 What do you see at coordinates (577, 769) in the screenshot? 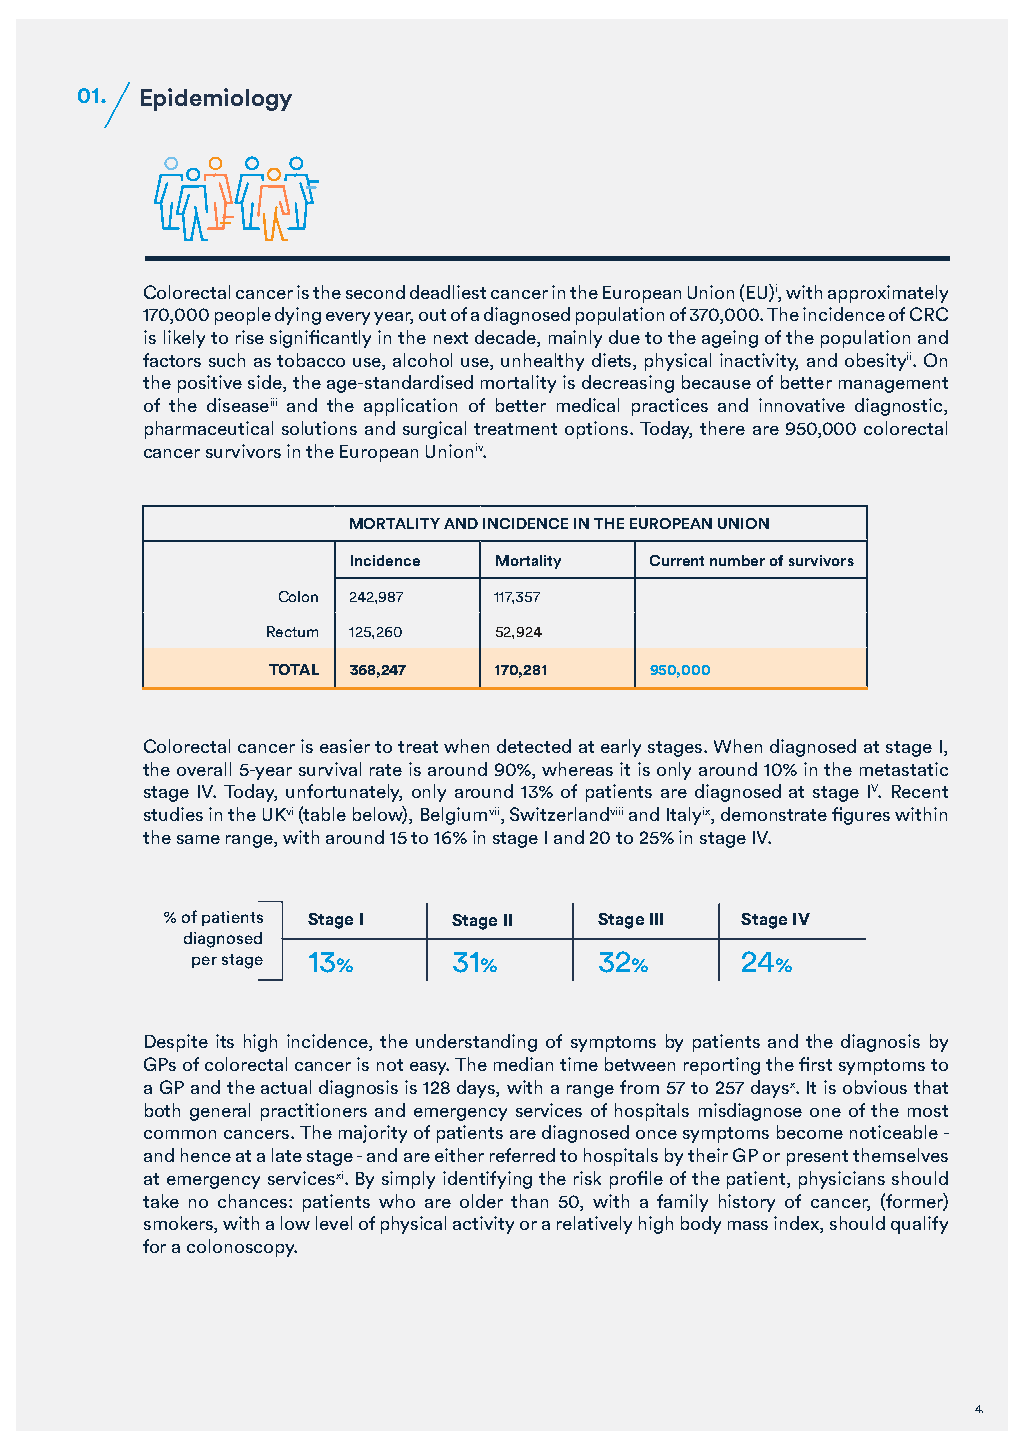
I see `whereas` at bounding box center [577, 769].
